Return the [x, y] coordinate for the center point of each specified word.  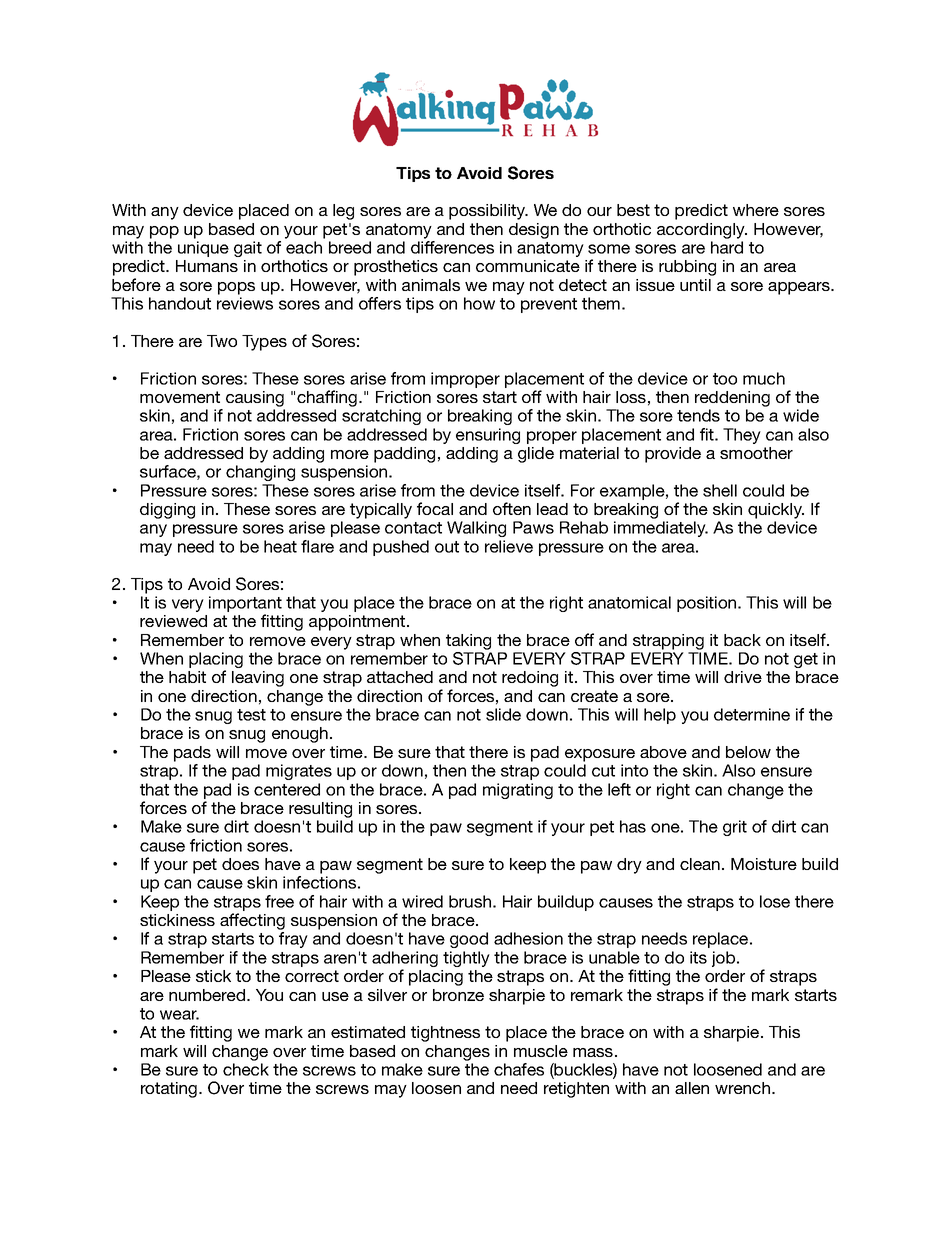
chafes [519, 1069]
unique [203, 249]
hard [727, 247]
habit [187, 677]
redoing [530, 679]
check [246, 1069]
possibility [488, 212]
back [742, 640]
